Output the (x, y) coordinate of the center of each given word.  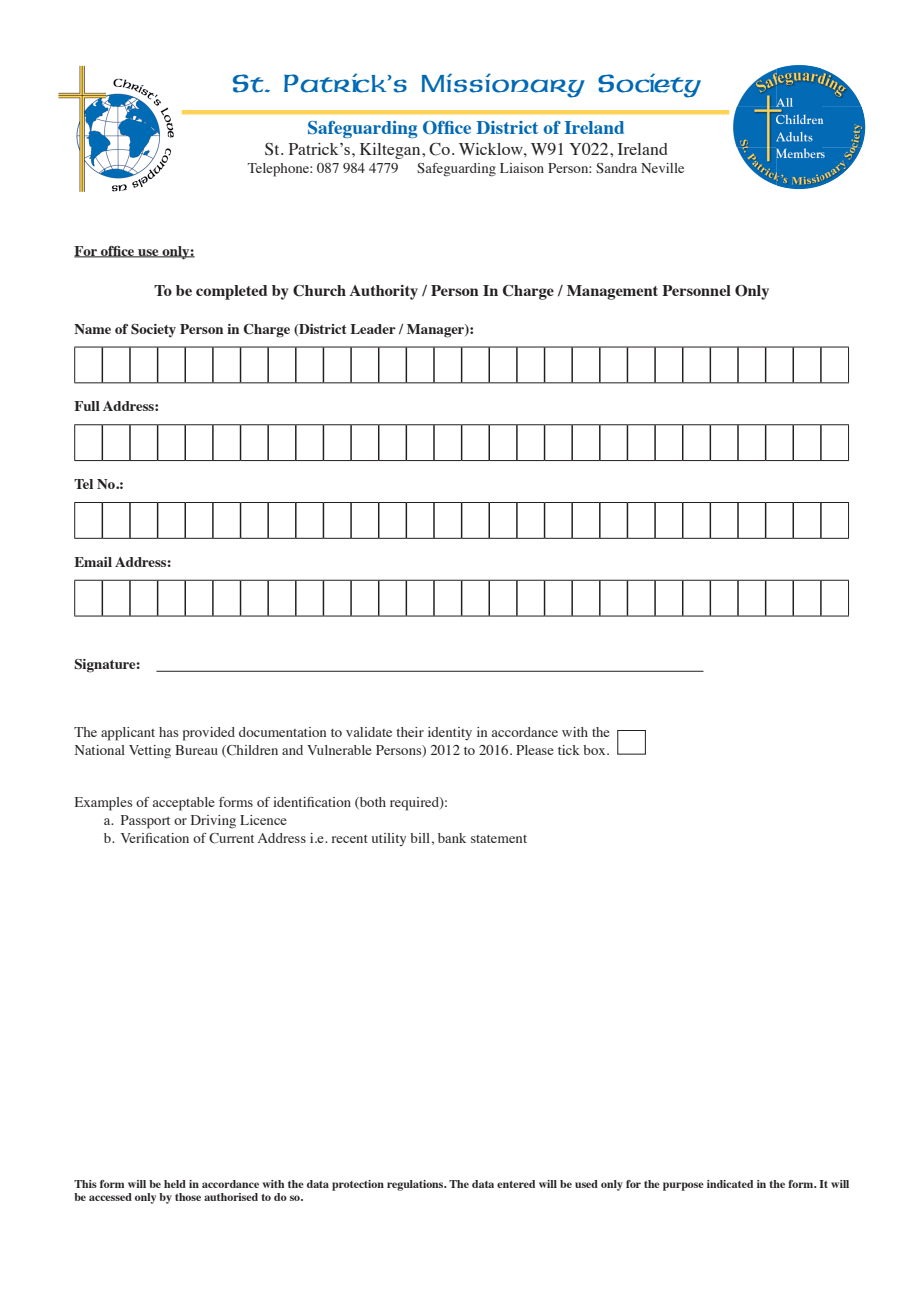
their (410, 732)
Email (93, 562)
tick (569, 750)
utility (389, 839)
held (175, 1184)
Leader (373, 329)
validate (369, 732)
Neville (662, 168)
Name (92, 329)
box (595, 750)
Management (612, 292)
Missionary (503, 85)
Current (231, 838)
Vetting (150, 752)
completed (232, 292)
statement (499, 839)
